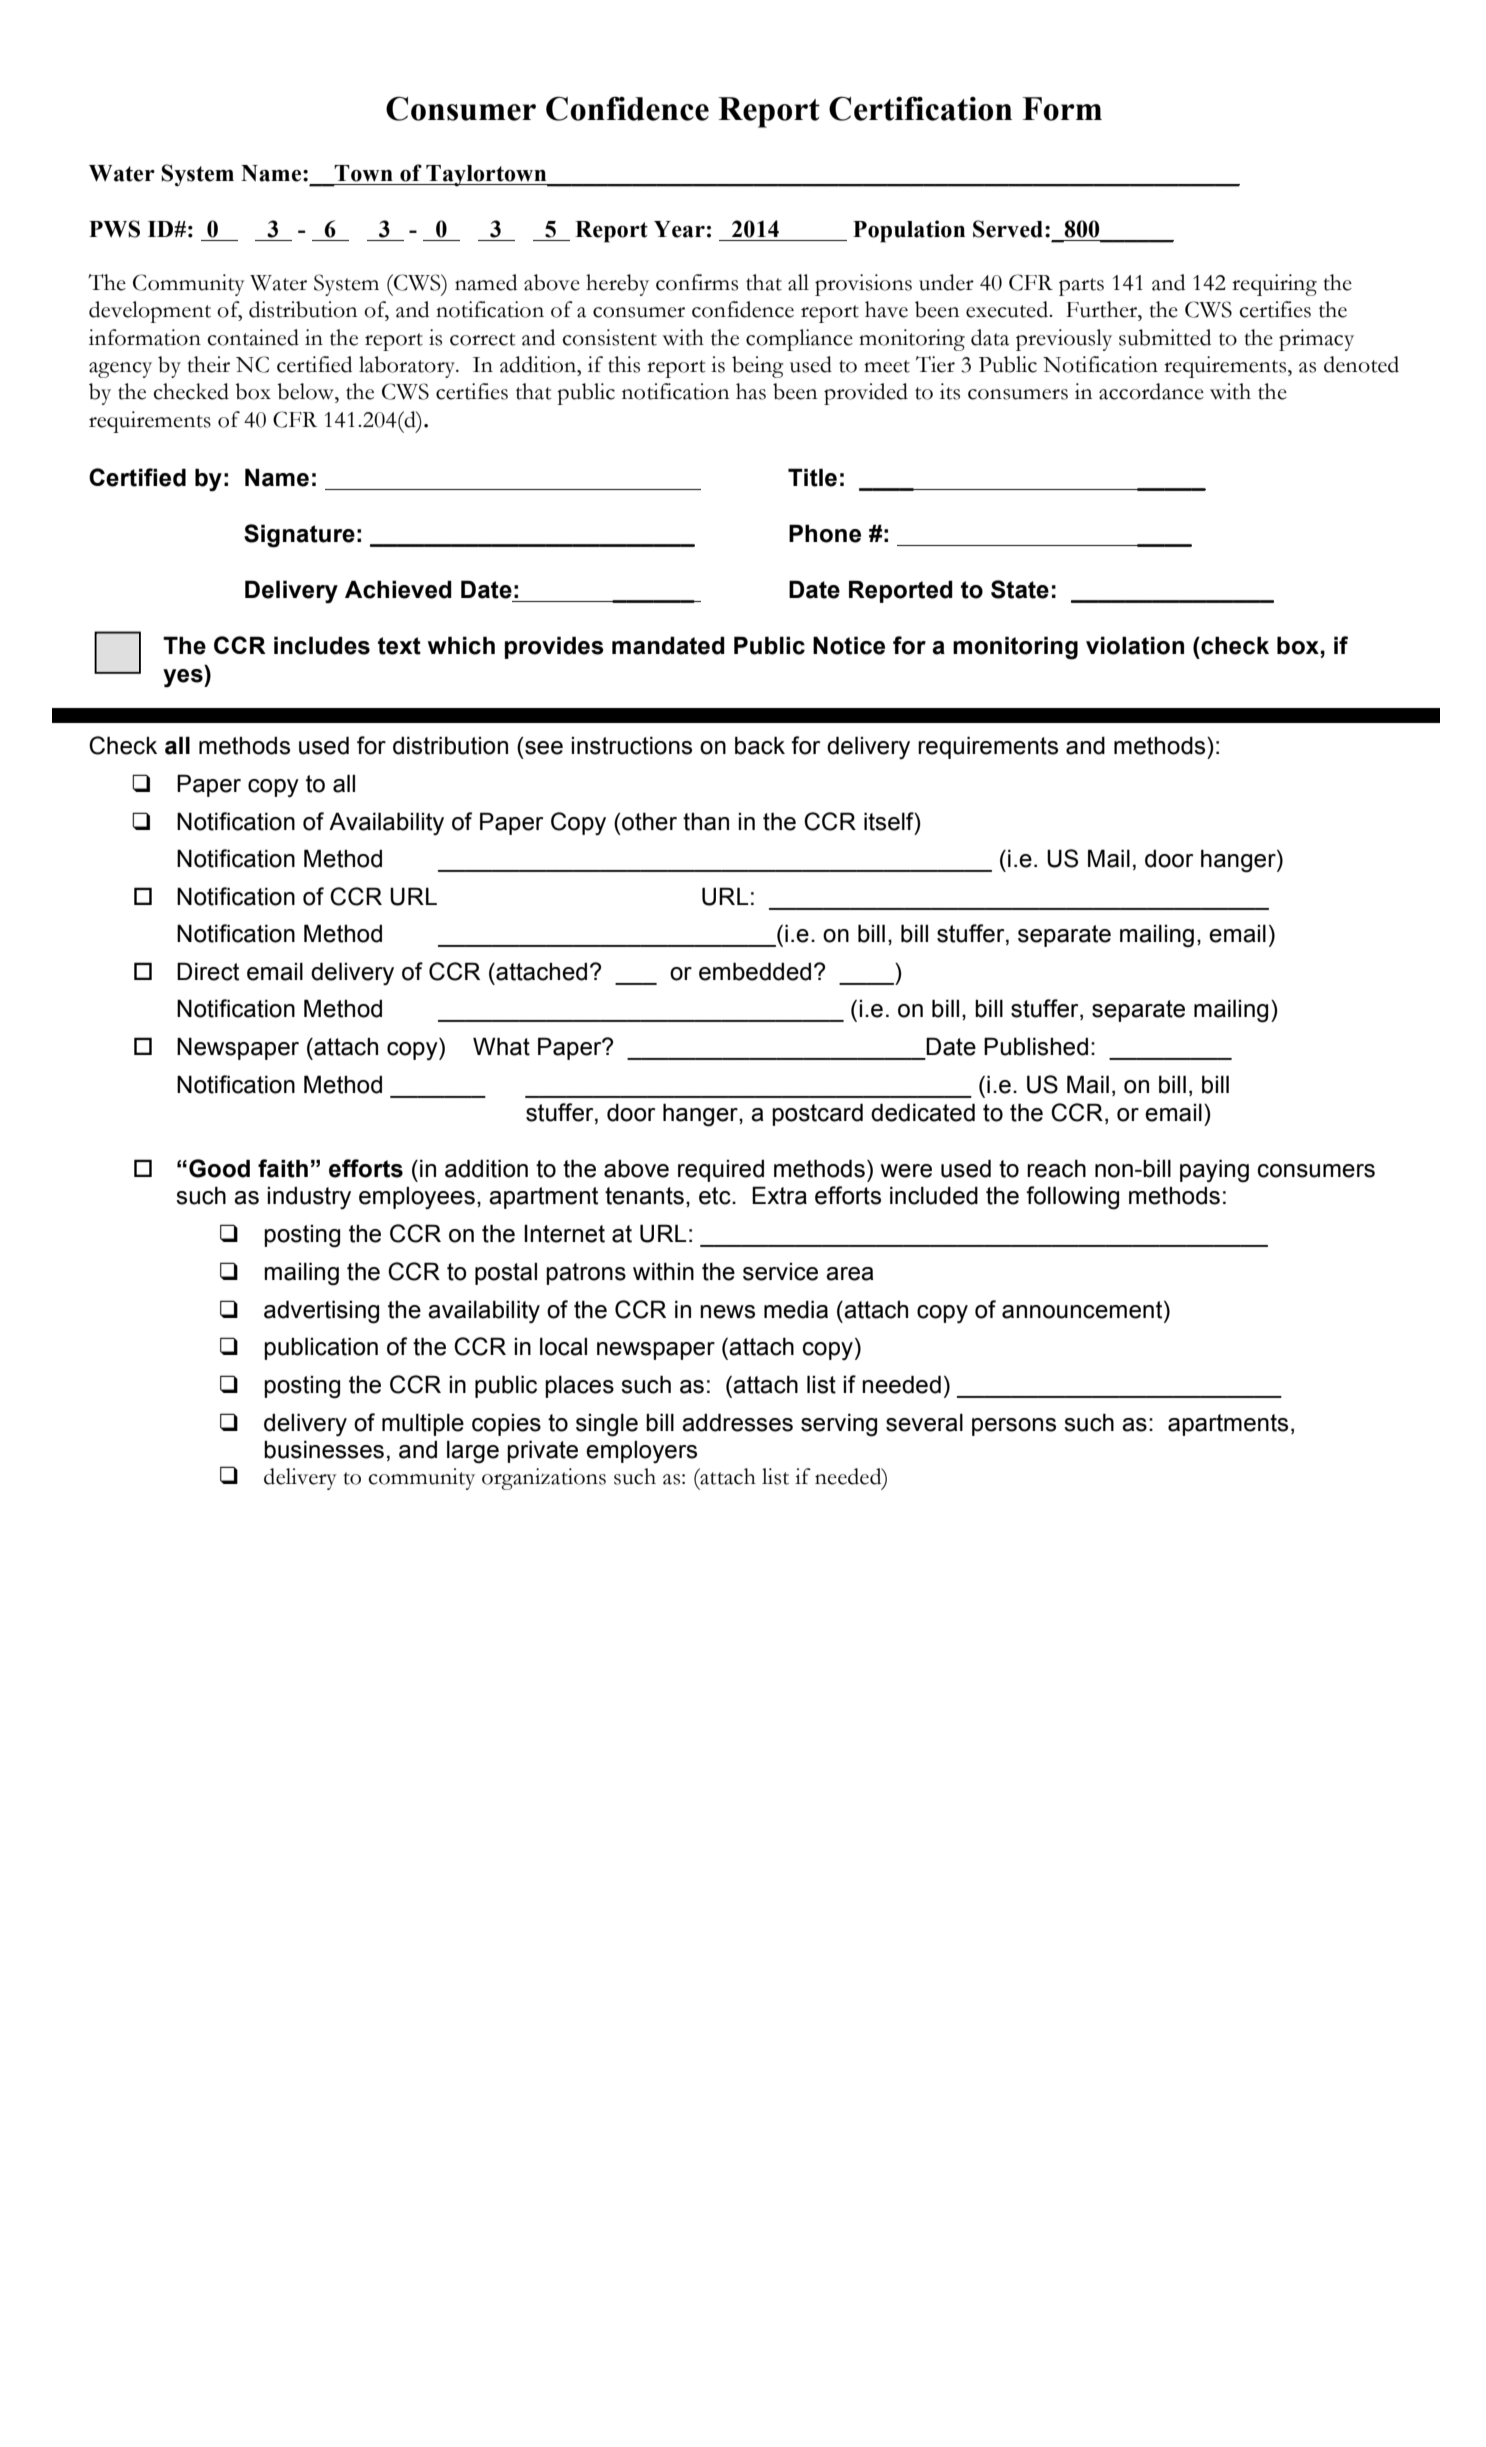 Image resolution: width=1486 pixels, height=2447 pixels. Describe the element at coordinates (1135, 645) in the image. I see `violation` at that location.
